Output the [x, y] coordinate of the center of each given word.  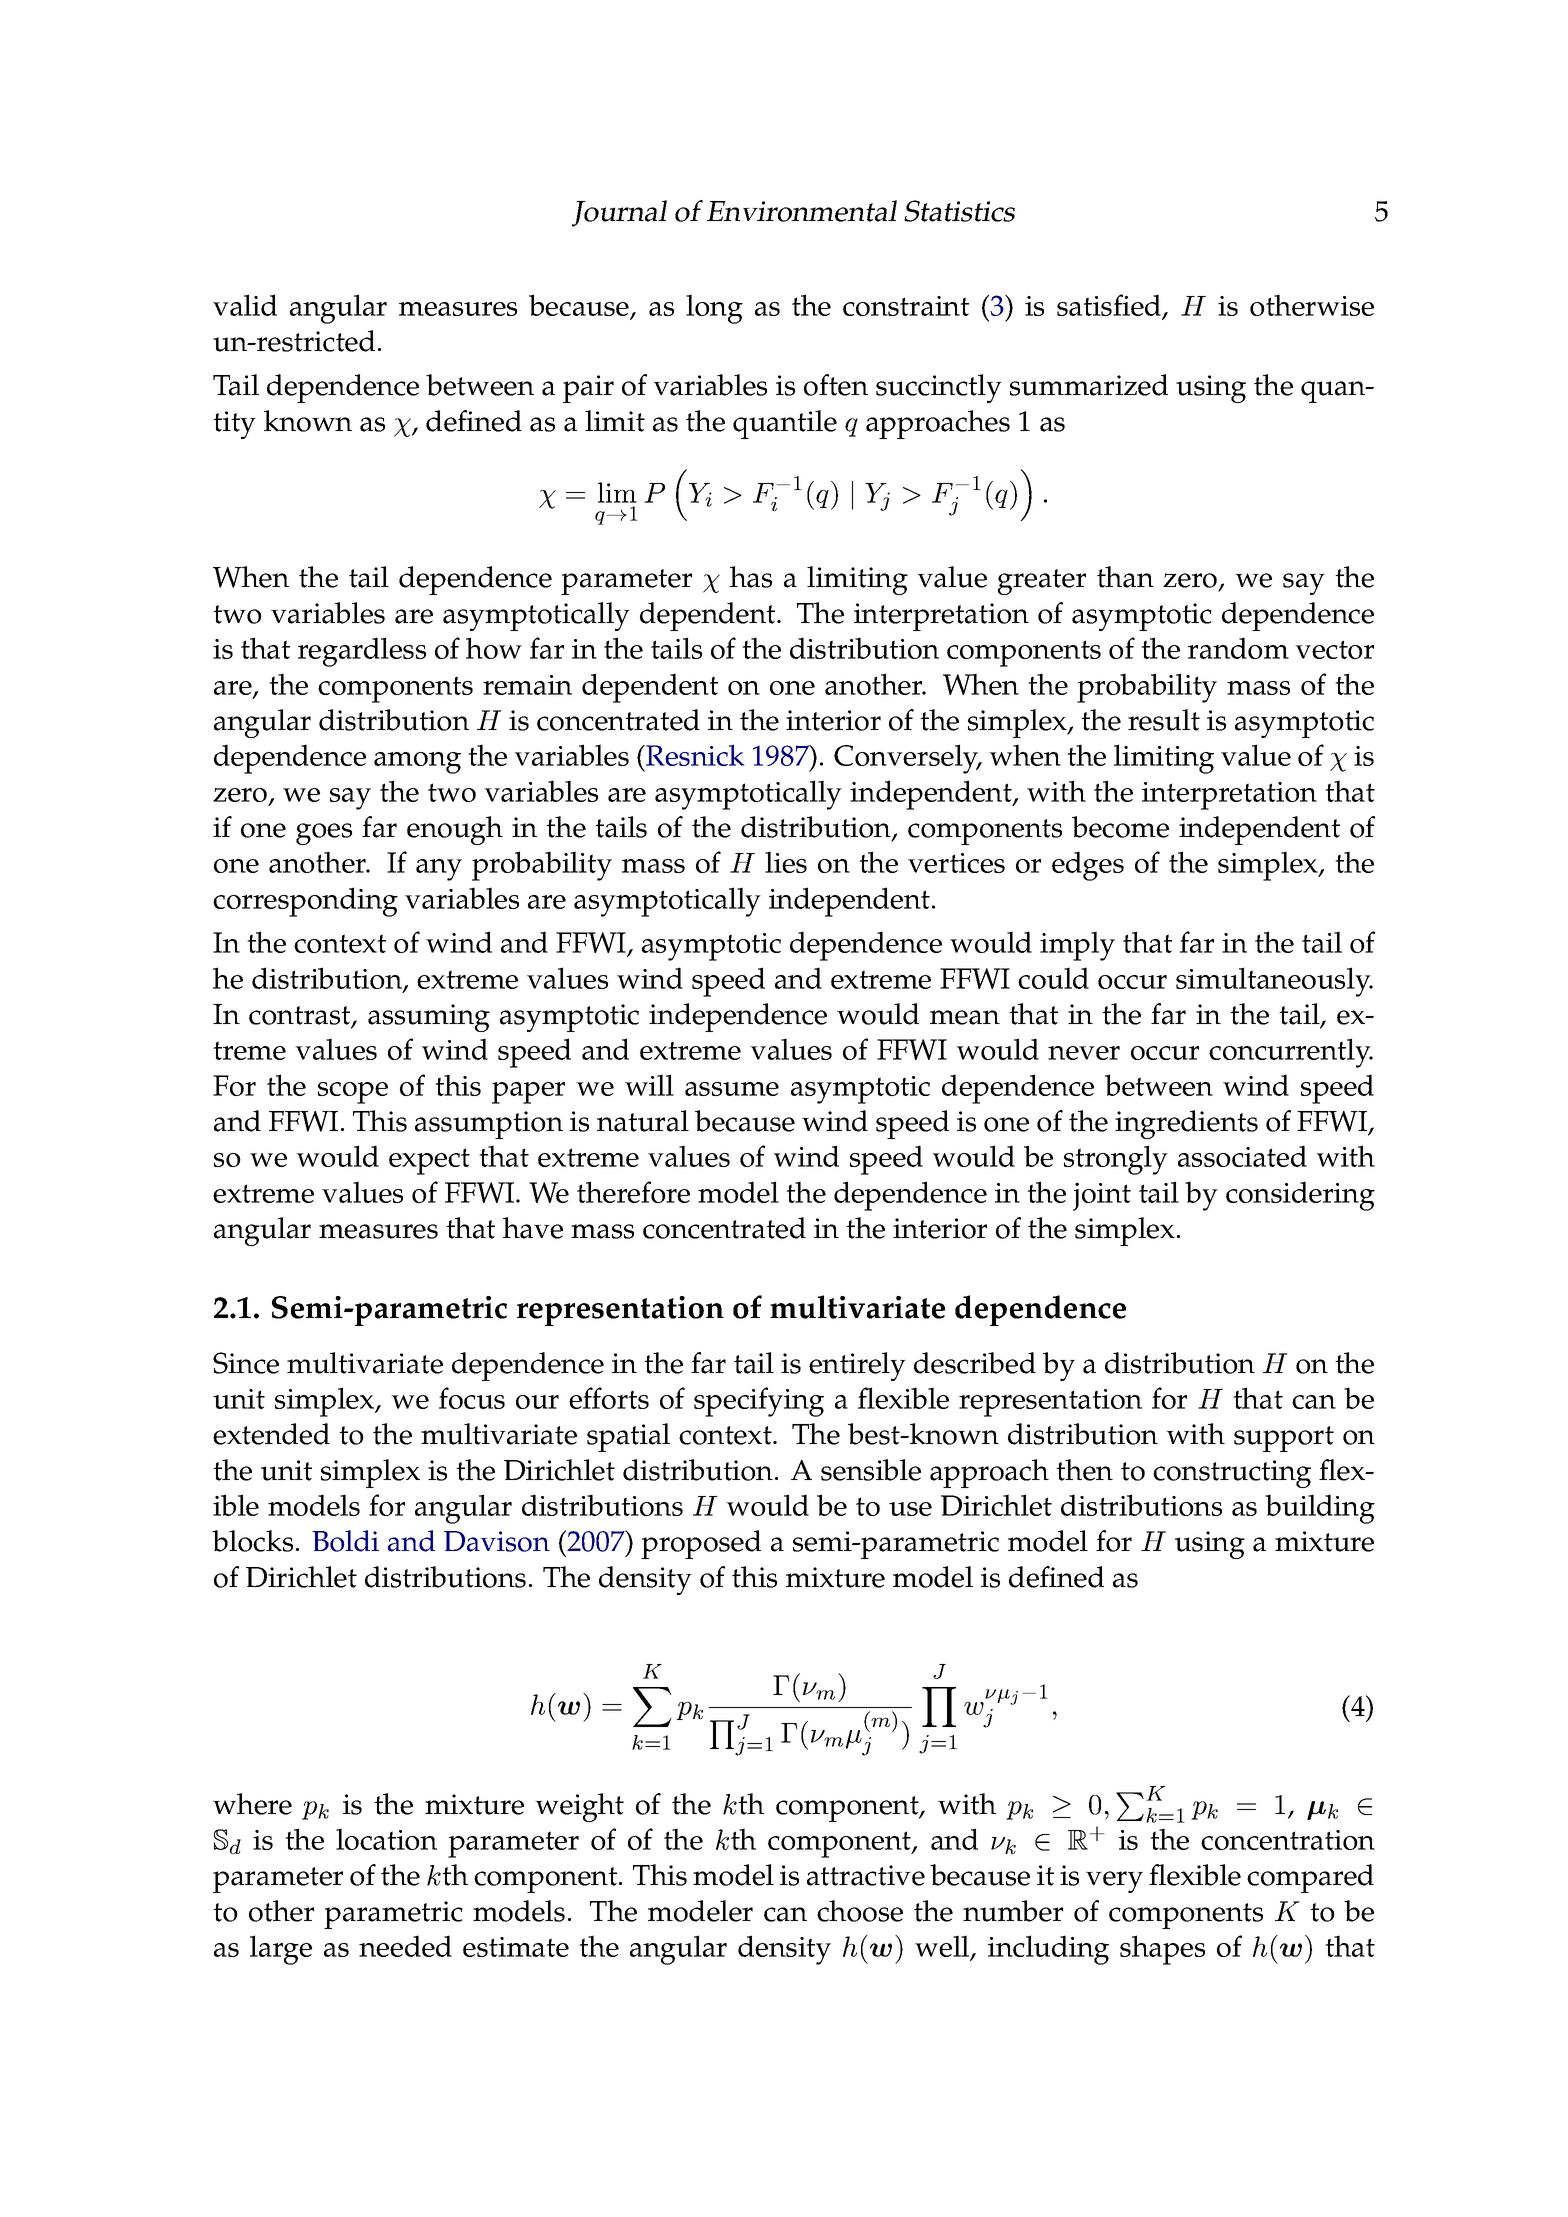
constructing [1232, 1474]
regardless [362, 652]
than [1125, 577]
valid [245, 305]
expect [429, 1161]
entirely [857, 1366]
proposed [701, 1544]
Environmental [802, 211]
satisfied [1110, 306]
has [751, 577]
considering [1300, 1196]
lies [786, 862]
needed [405, 1946]
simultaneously [1274, 982]
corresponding [305, 902]
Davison [497, 1541]
